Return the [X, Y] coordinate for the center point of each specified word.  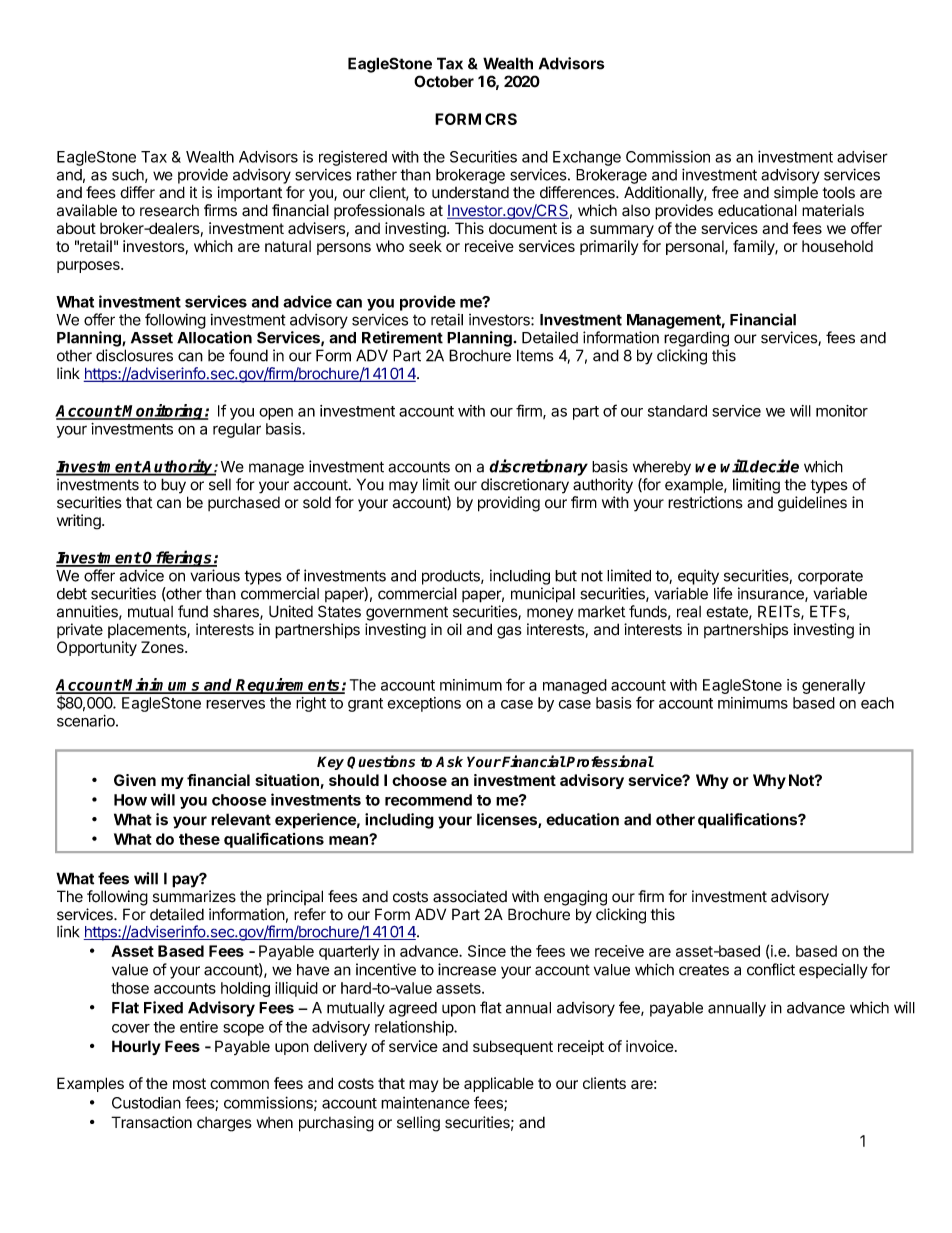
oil [454, 629]
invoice [650, 1046]
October [444, 81]
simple [796, 194]
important [250, 193]
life [723, 593]
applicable [499, 1084]
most [189, 1083]
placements [148, 630]
